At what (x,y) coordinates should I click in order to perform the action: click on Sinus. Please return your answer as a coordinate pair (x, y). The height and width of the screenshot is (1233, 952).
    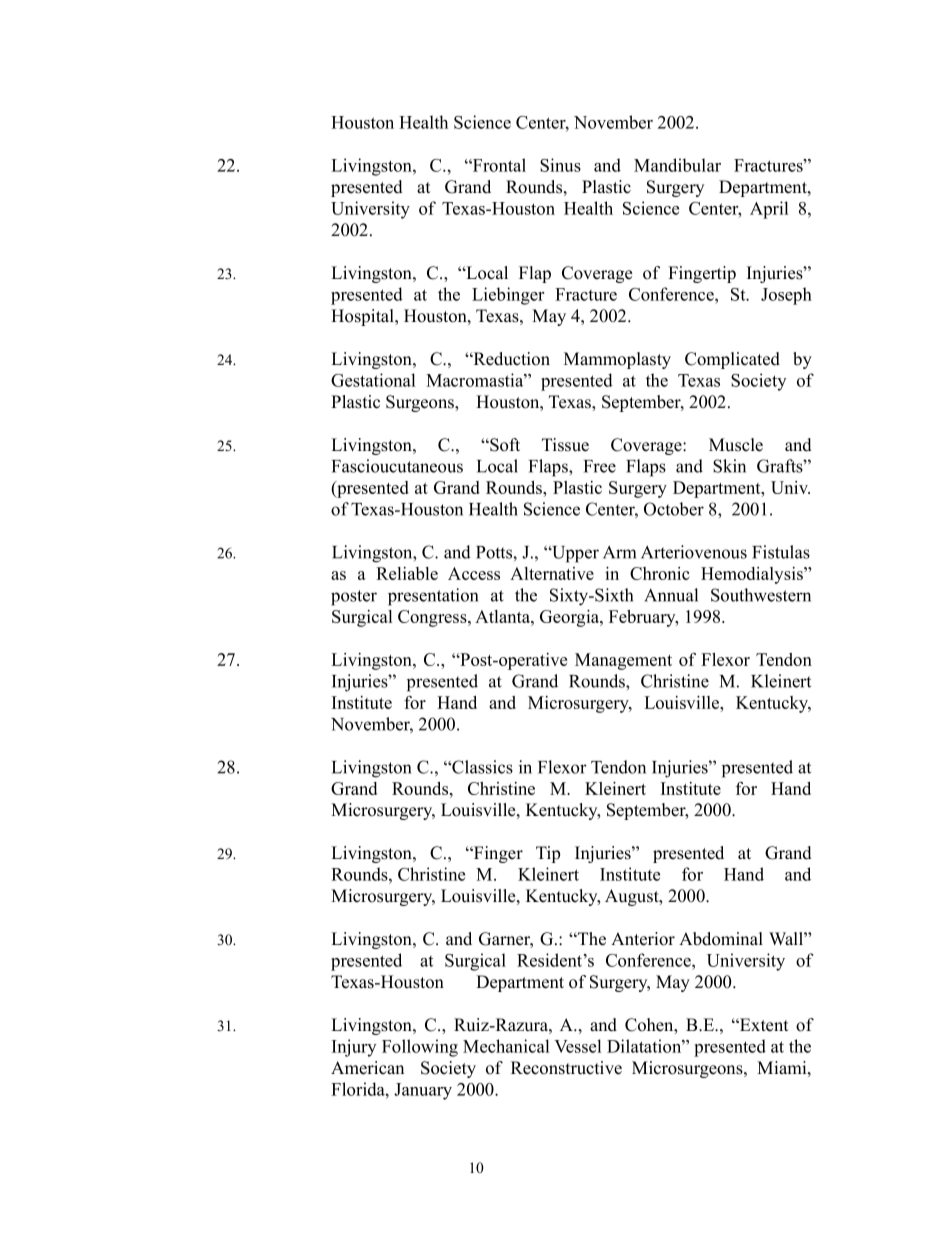
    Looking at the image, I should click on (560, 165).
